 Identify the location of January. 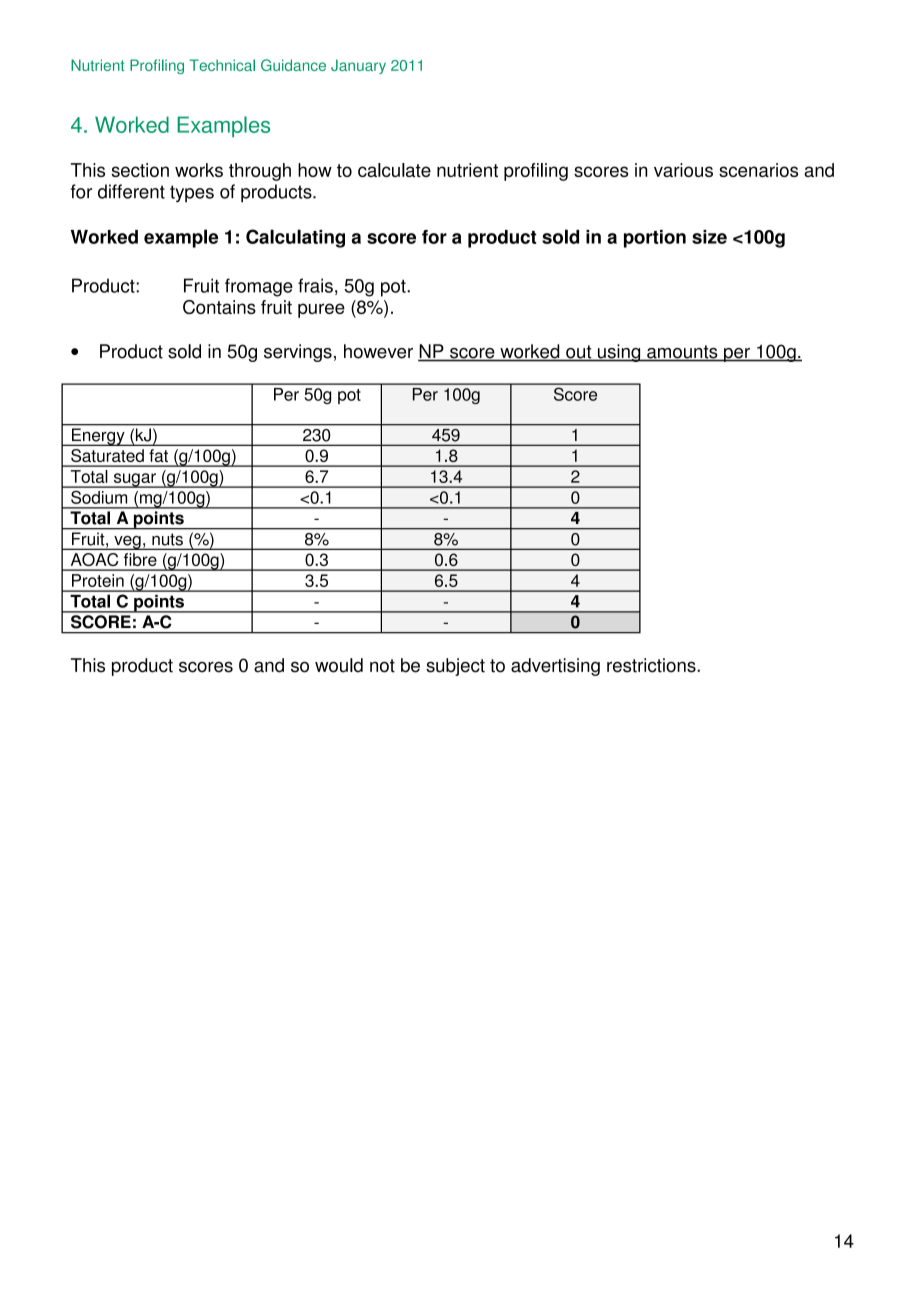
(358, 66).
